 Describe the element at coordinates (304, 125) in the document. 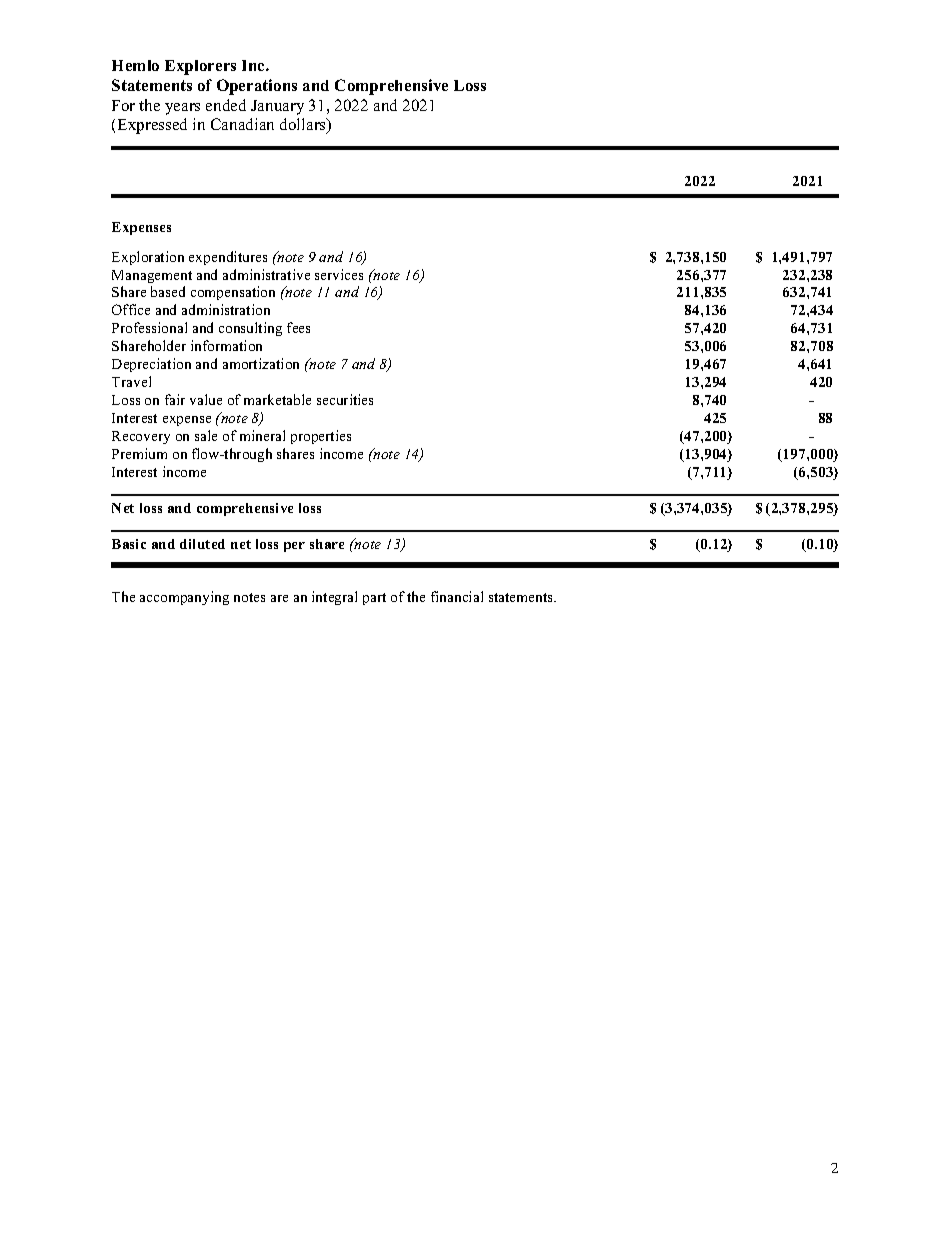

I see `dollars` at that location.
